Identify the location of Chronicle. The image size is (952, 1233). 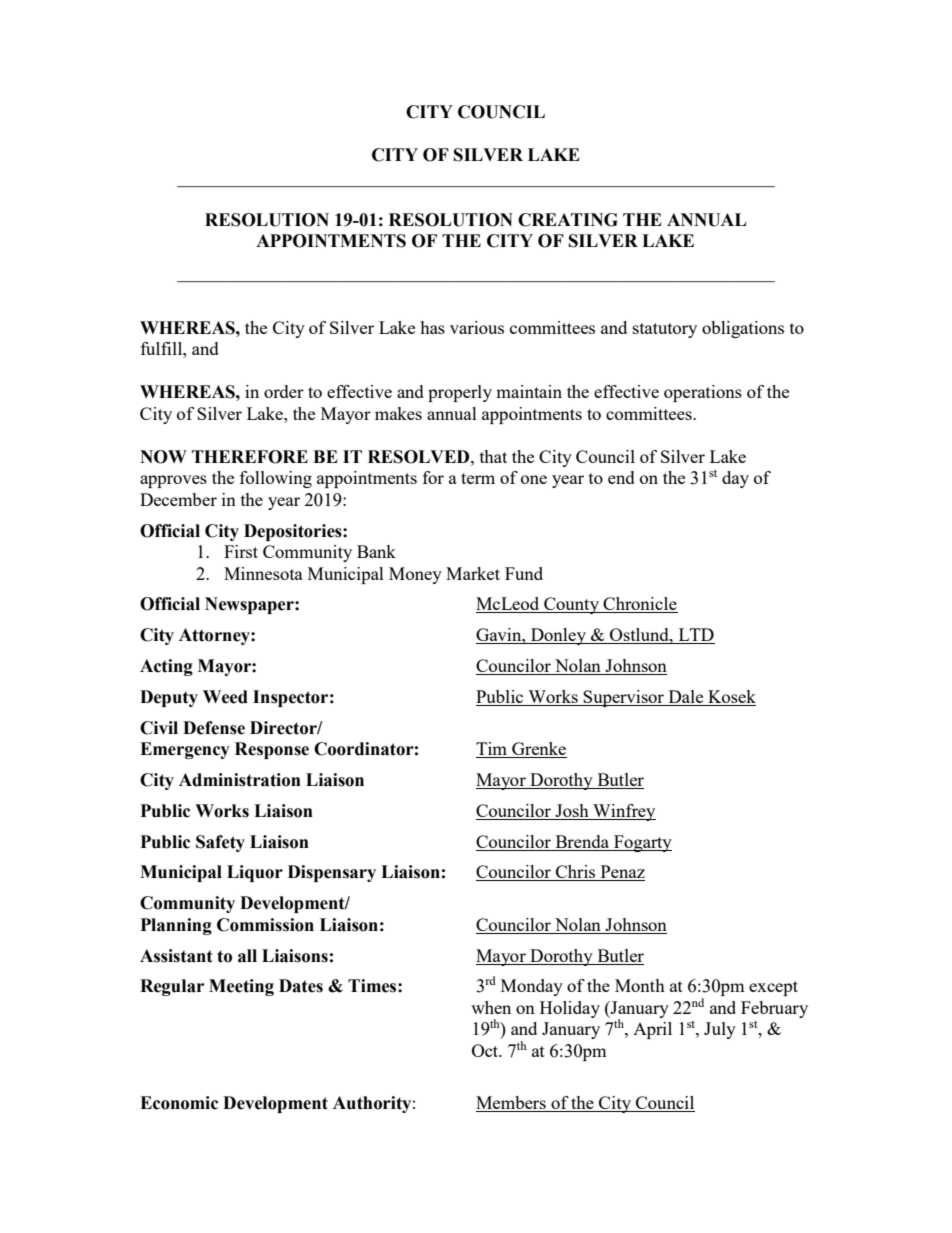
(640, 605).
